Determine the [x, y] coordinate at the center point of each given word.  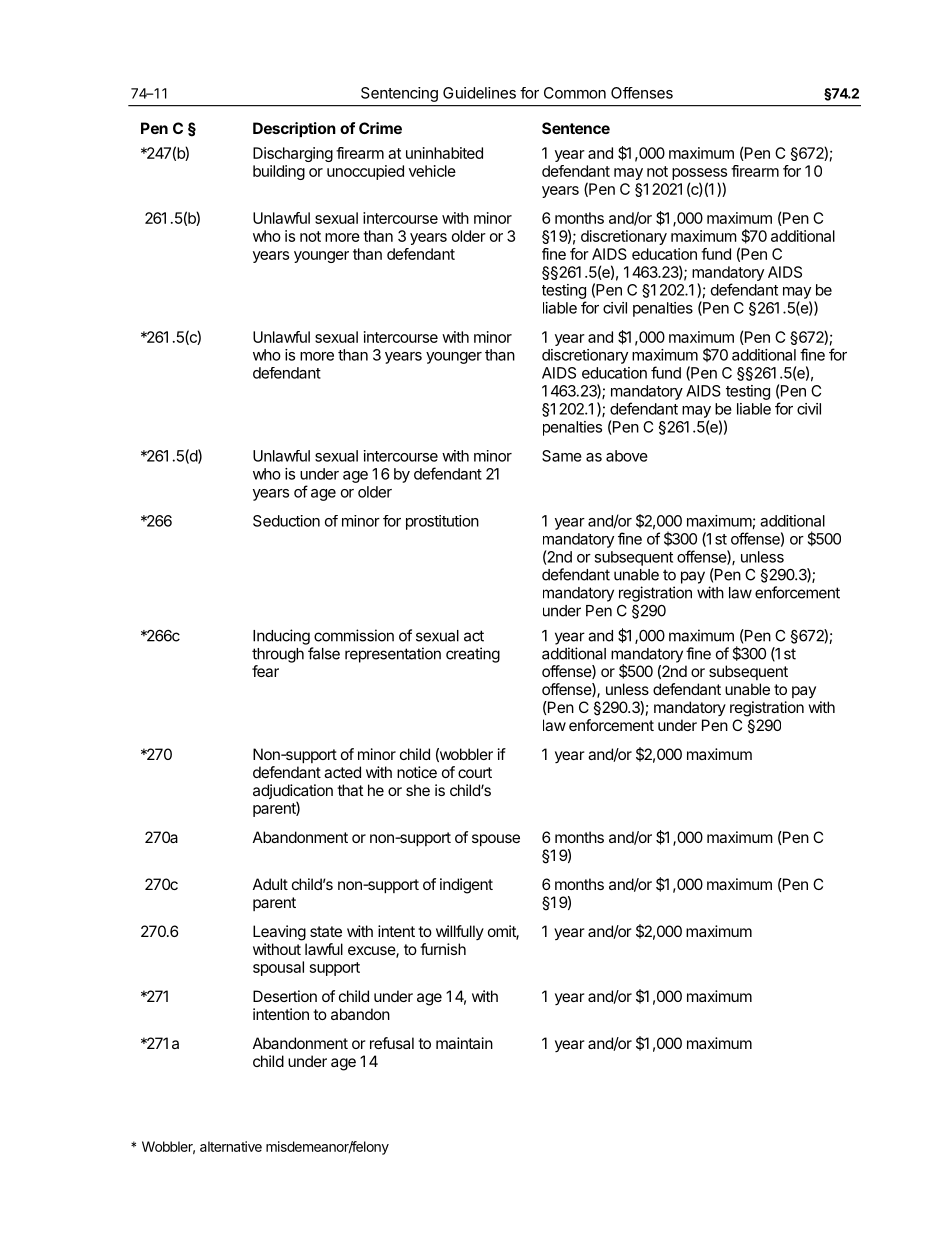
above [627, 456]
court [475, 772]
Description [294, 129]
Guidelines [479, 93]
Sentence [576, 128]
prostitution [442, 522]
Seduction [286, 521]
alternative [231, 1146]
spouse [496, 840]
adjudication [293, 793]
